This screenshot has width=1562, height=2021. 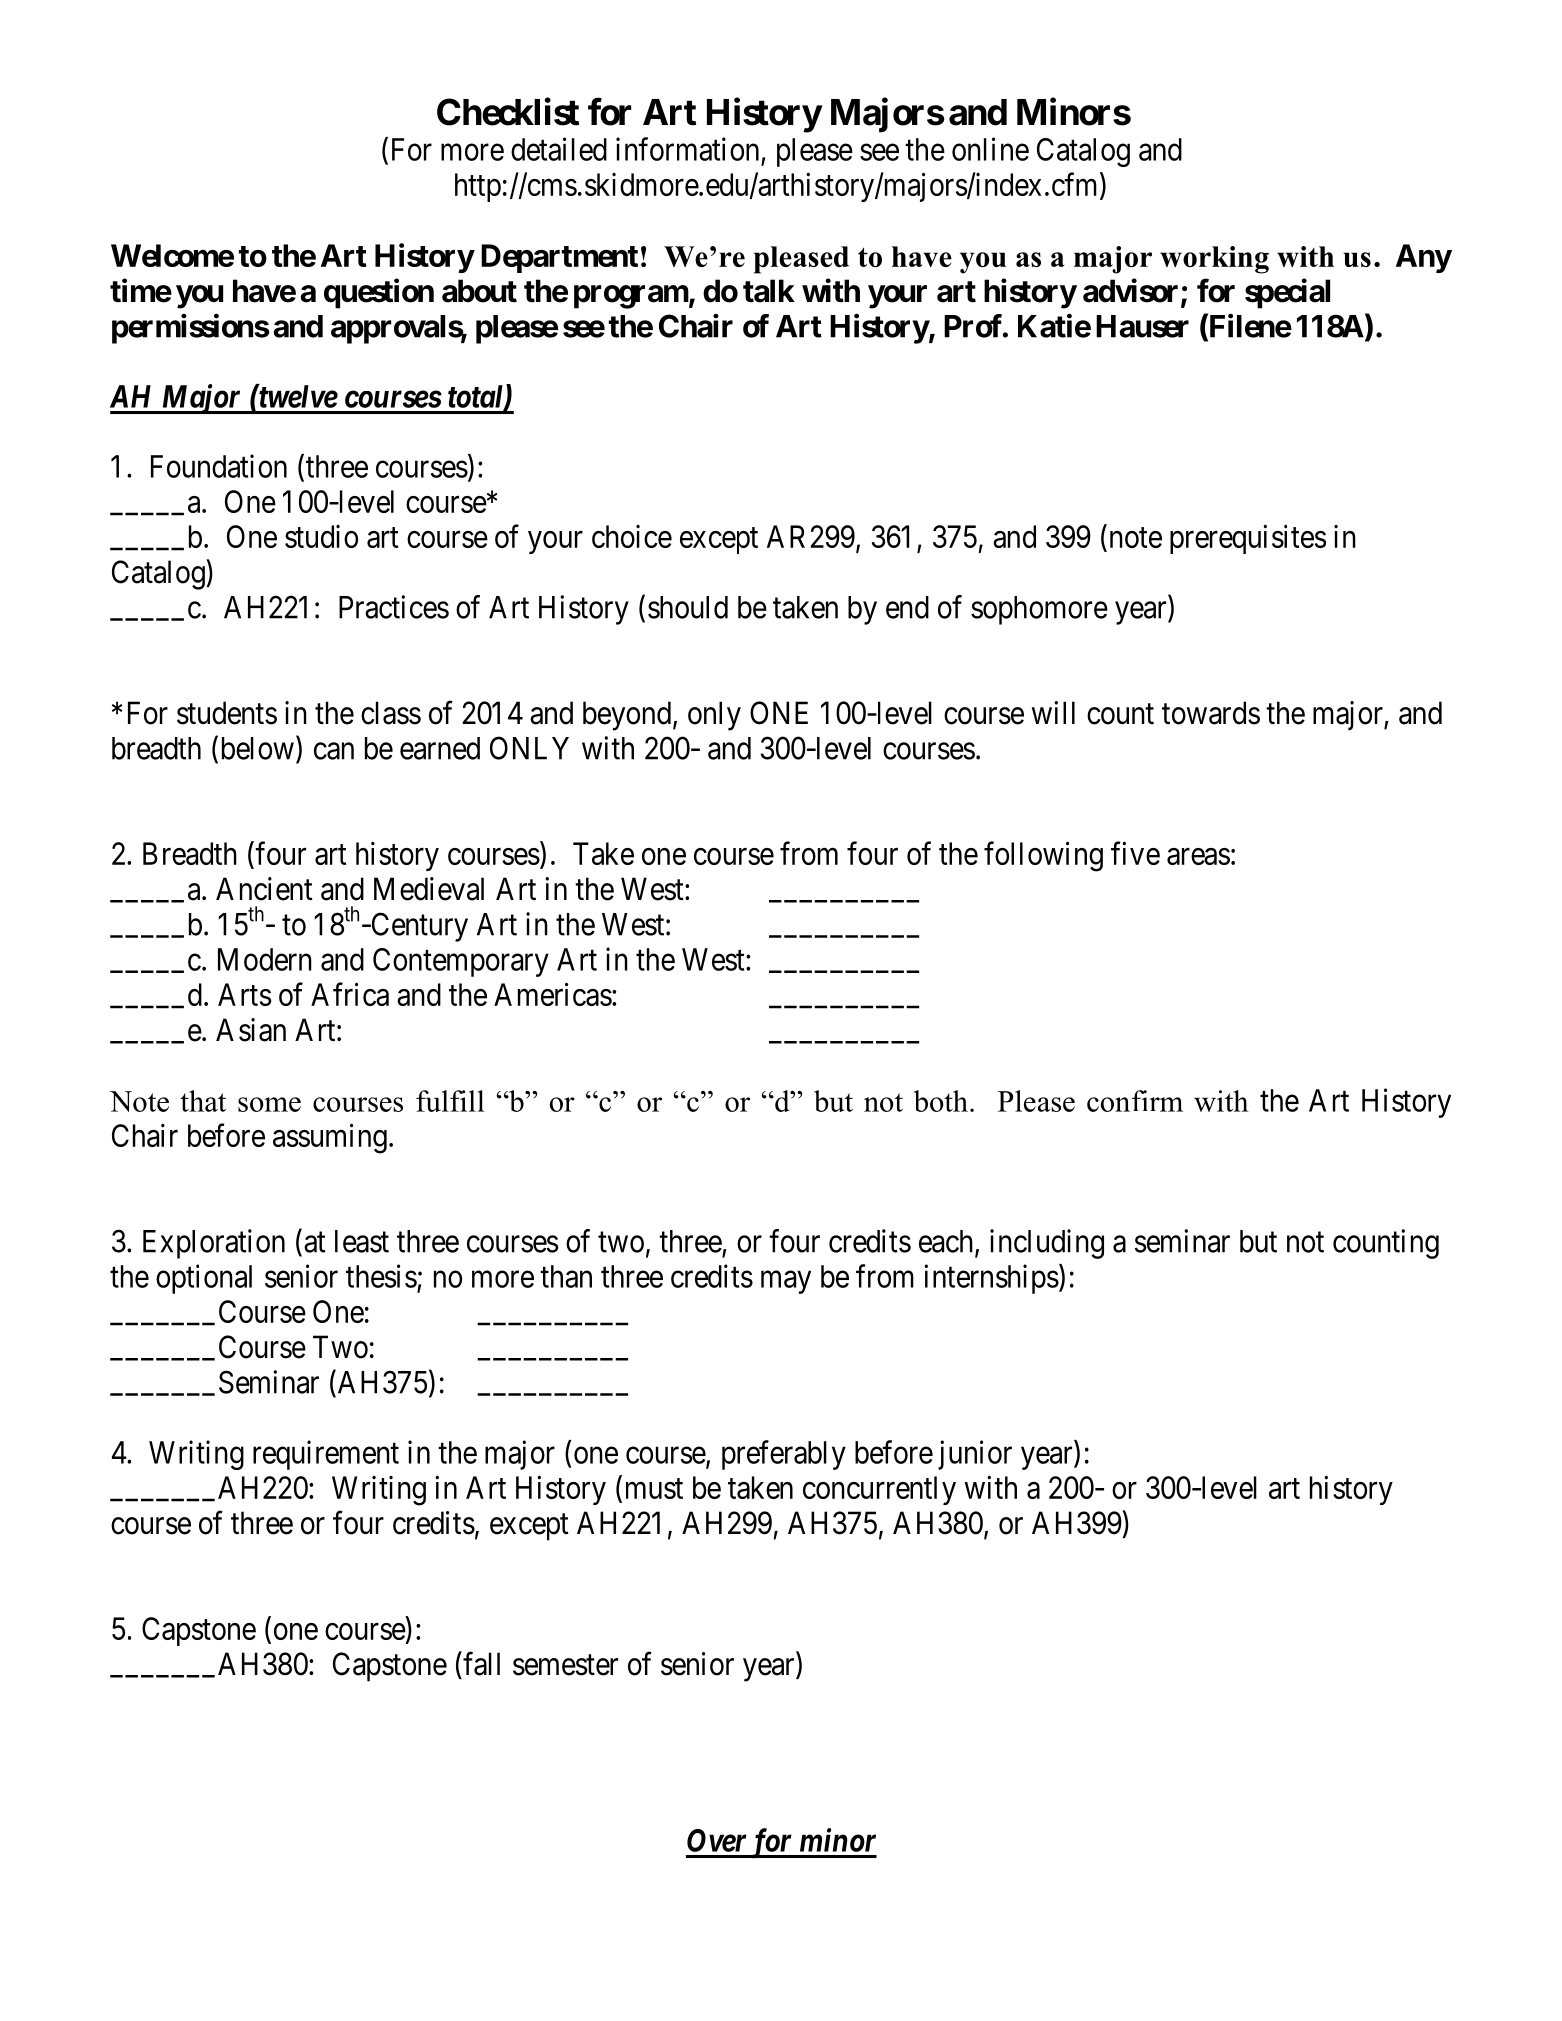 I want to click on following, so click(x=1043, y=856).
